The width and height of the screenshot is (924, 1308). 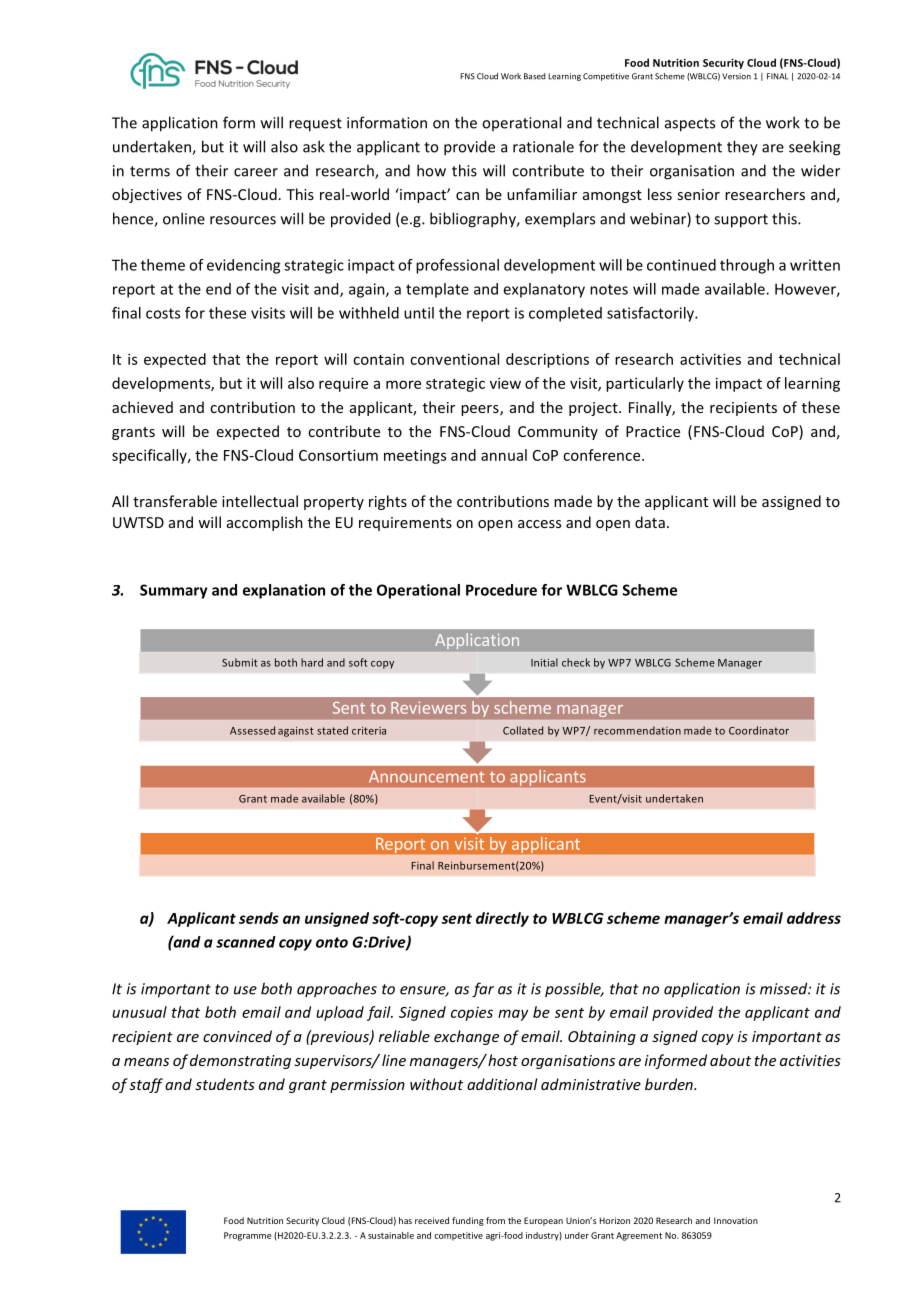 I want to click on Practice, so click(x=653, y=431).
